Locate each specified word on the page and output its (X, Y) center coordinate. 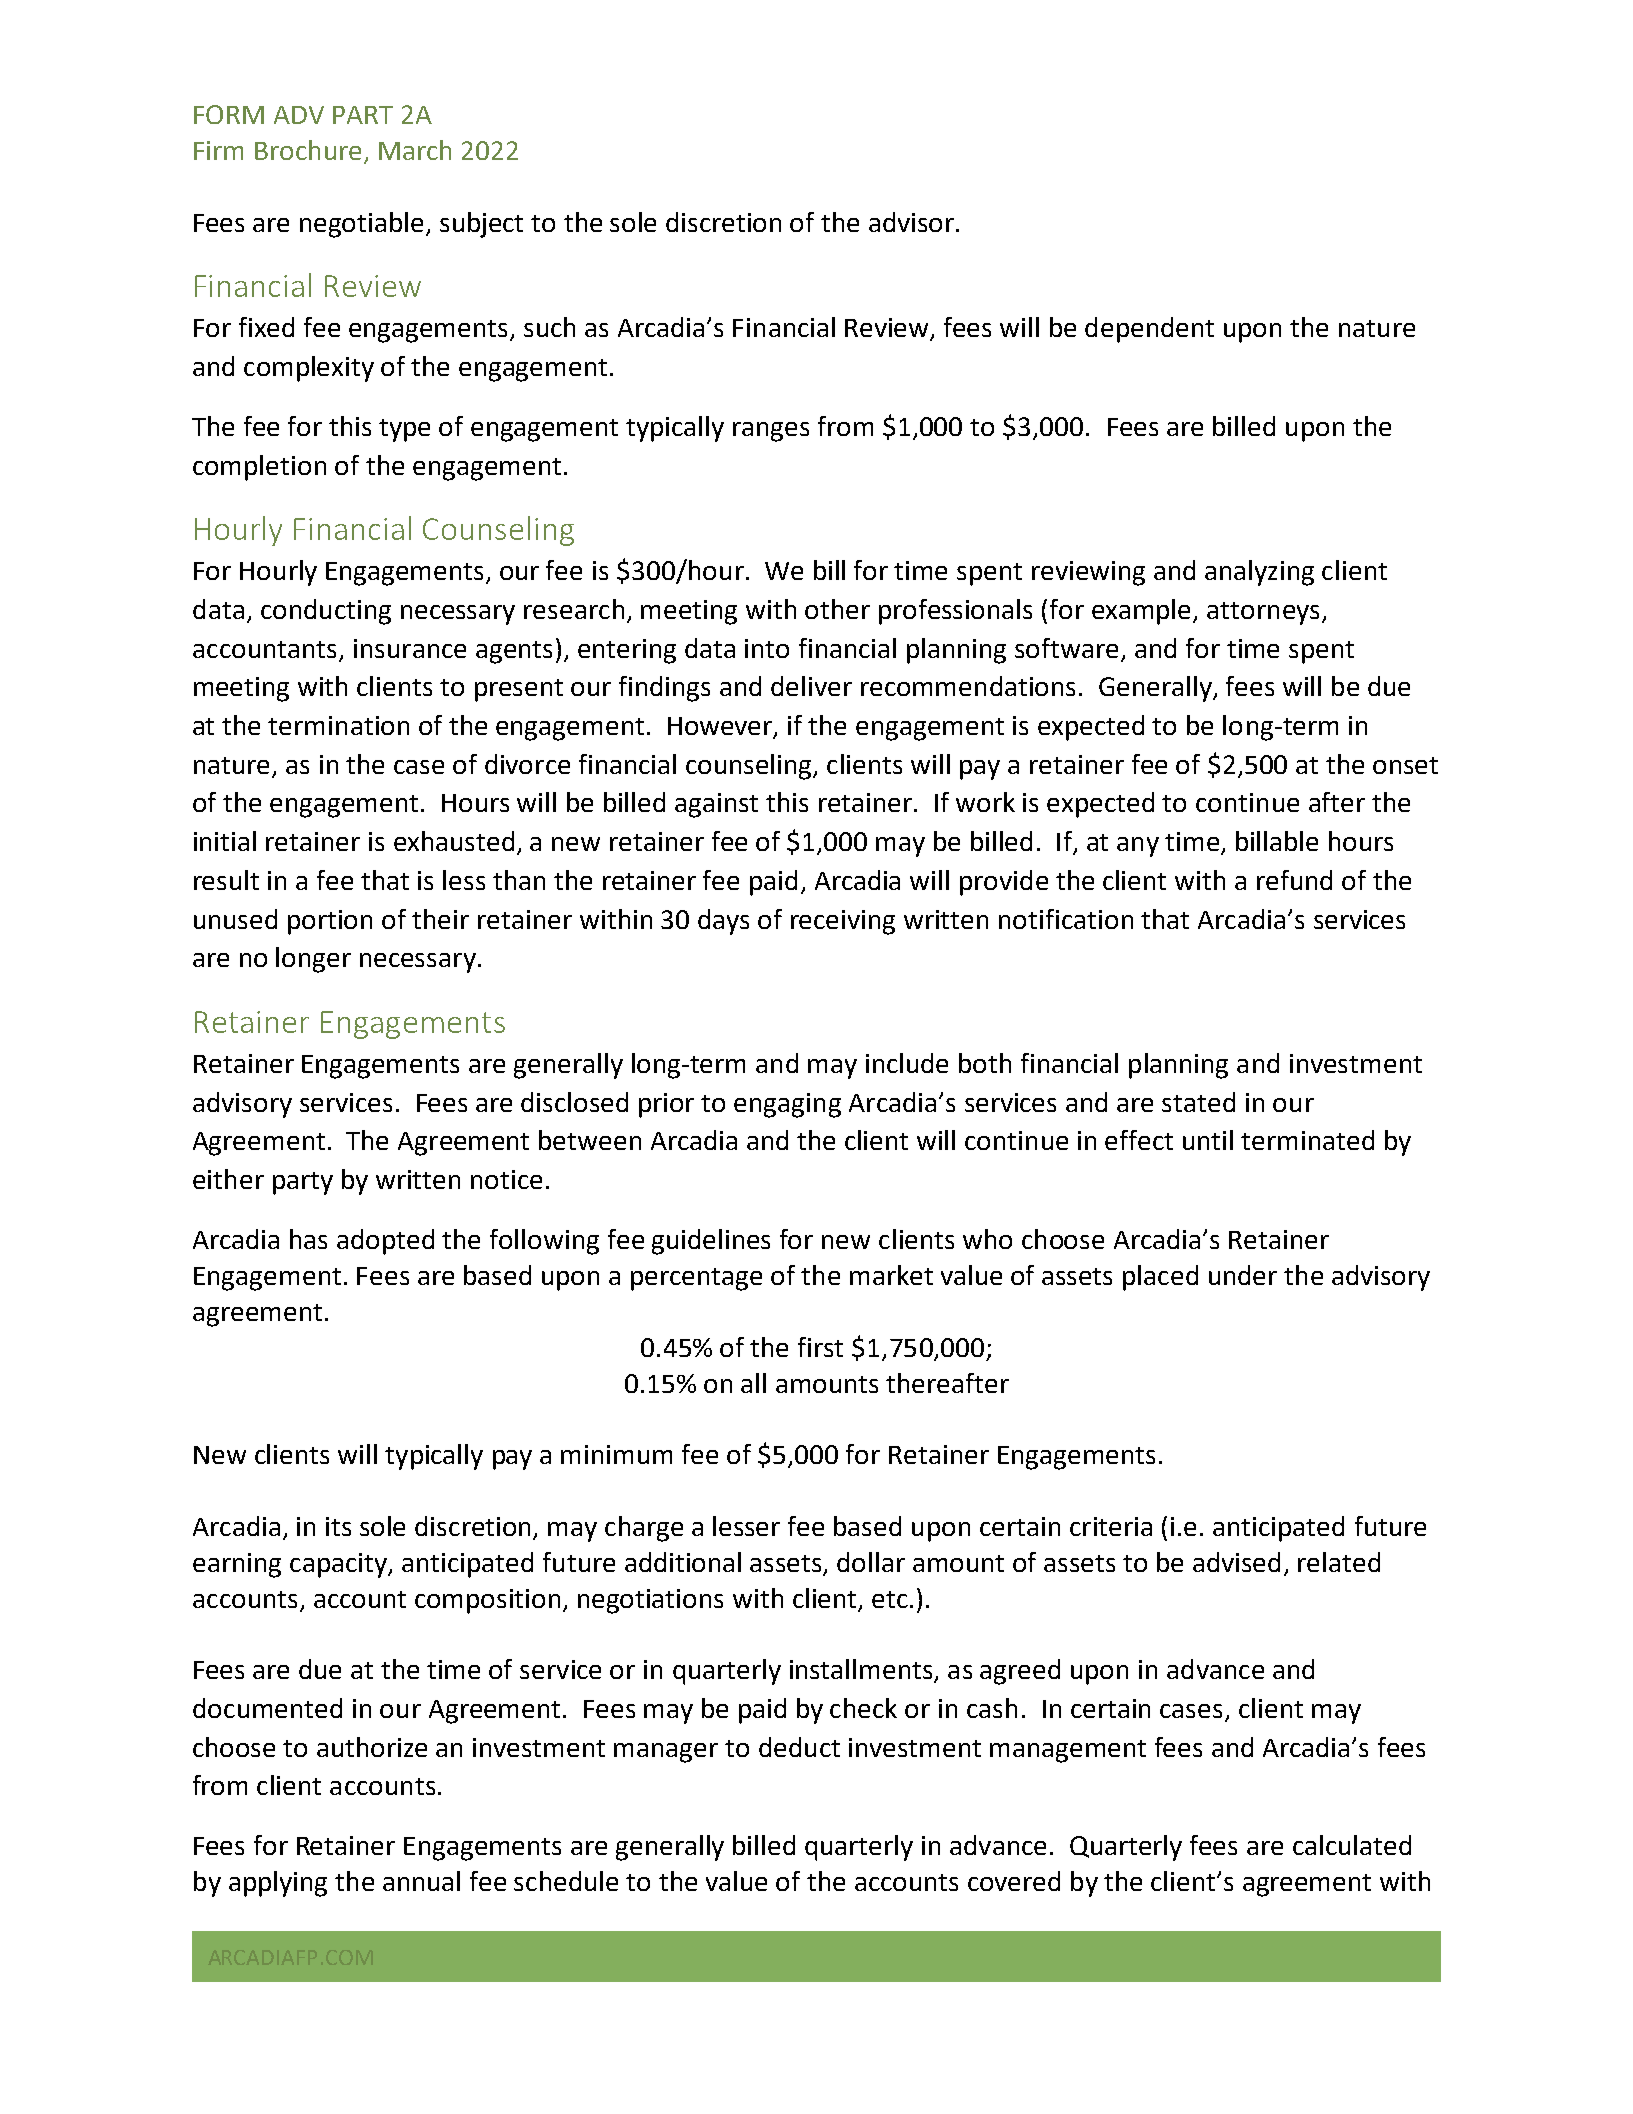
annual (421, 1881)
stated (1198, 1102)
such (549, 327)
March (415, 150)
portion (330, 922)
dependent (1149, 330)
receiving (843, 922)
